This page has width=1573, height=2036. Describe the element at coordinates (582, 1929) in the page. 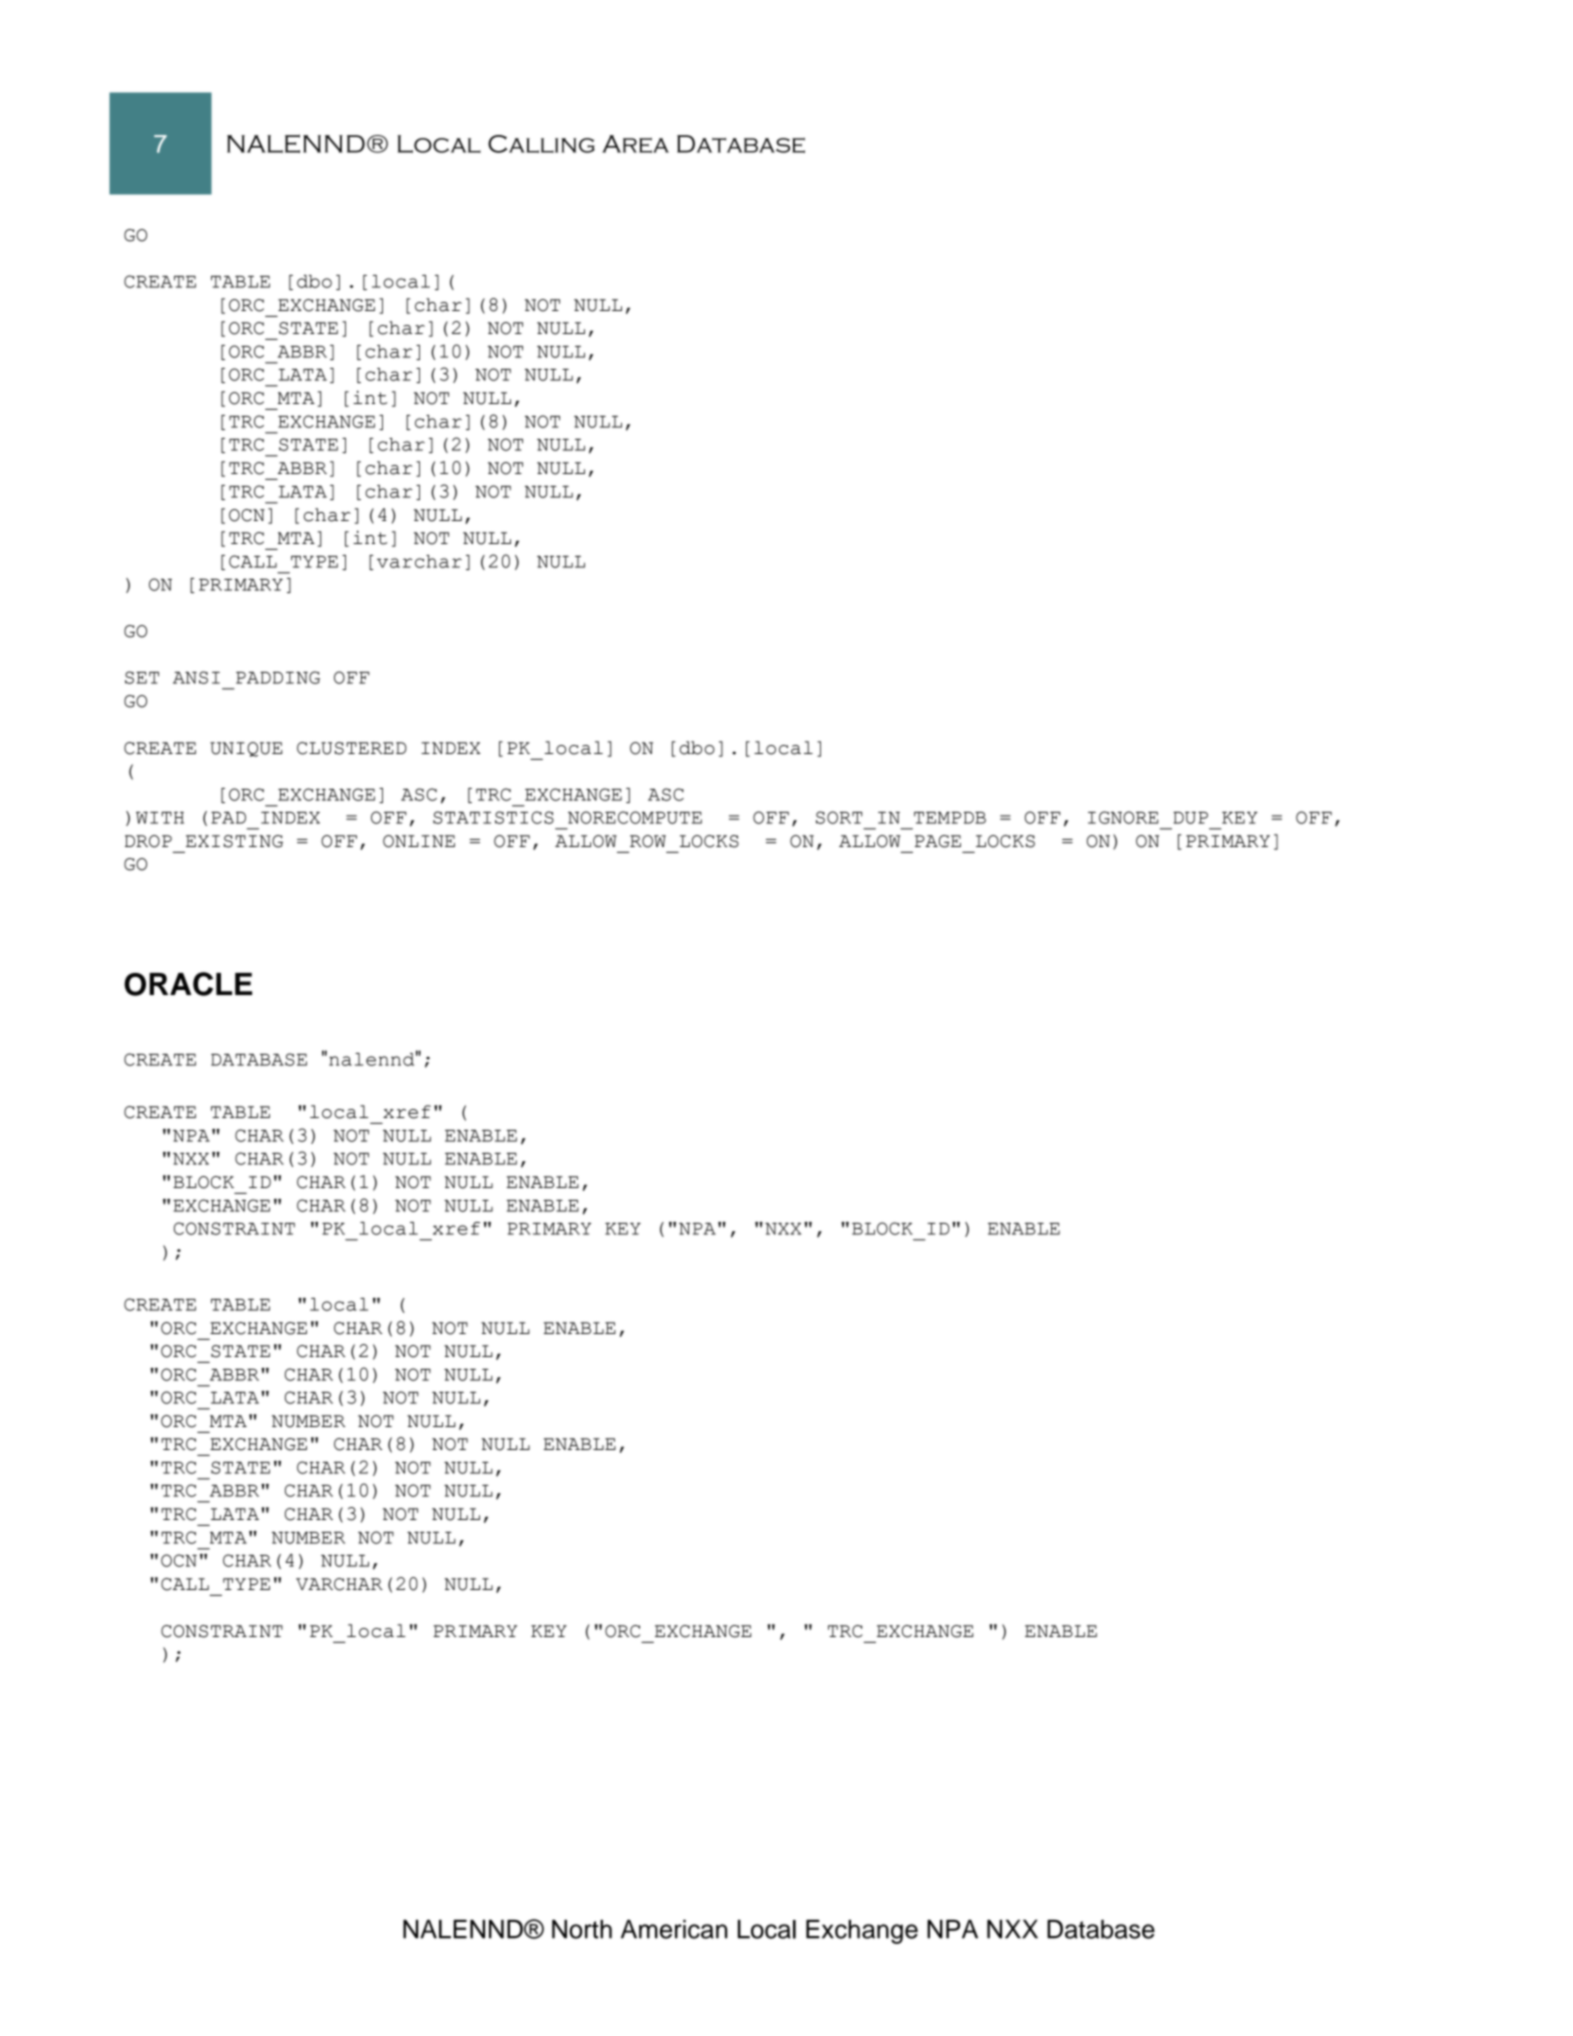

I see `North` at that location.
